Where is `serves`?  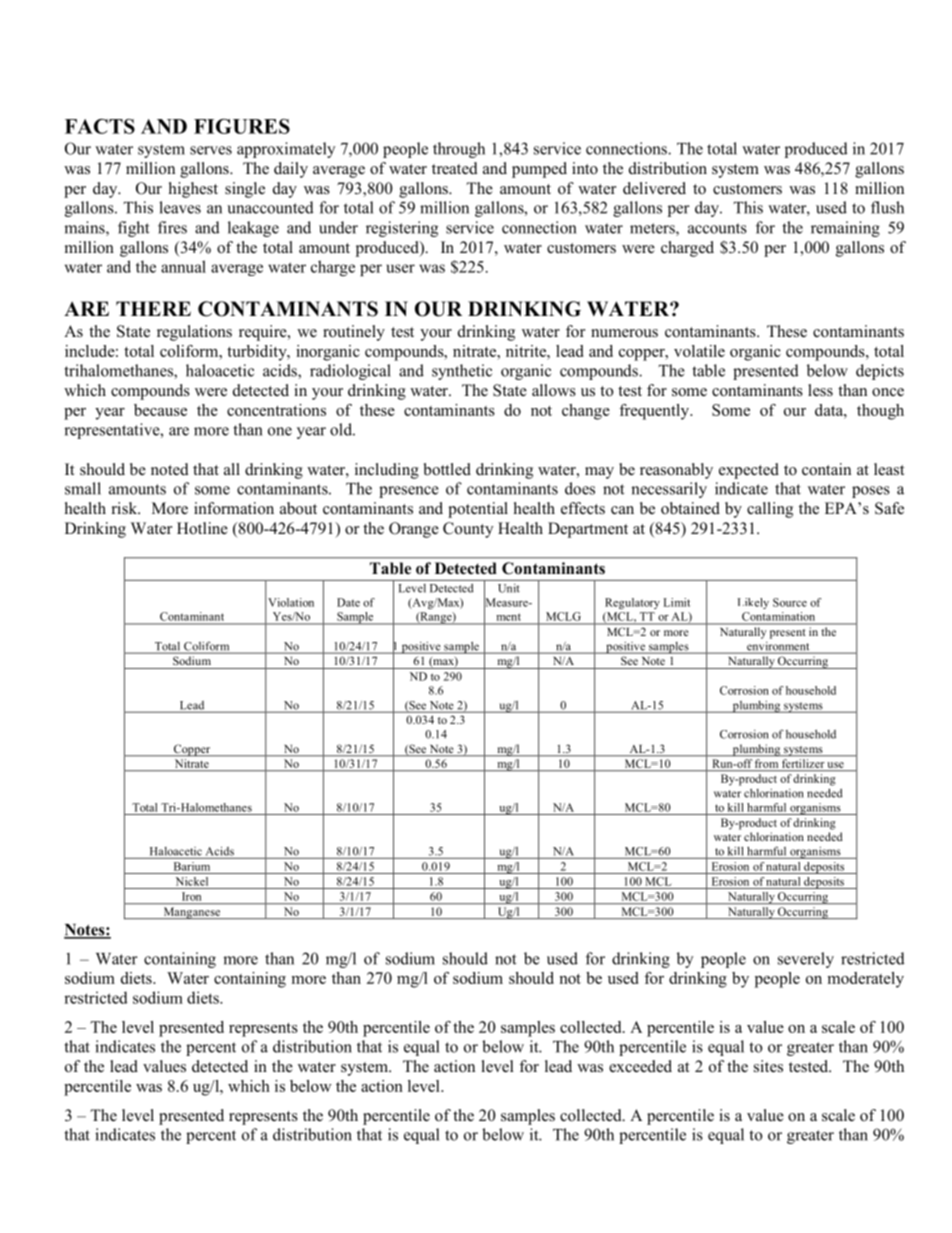
serves is located at coordinates (211, 150).
